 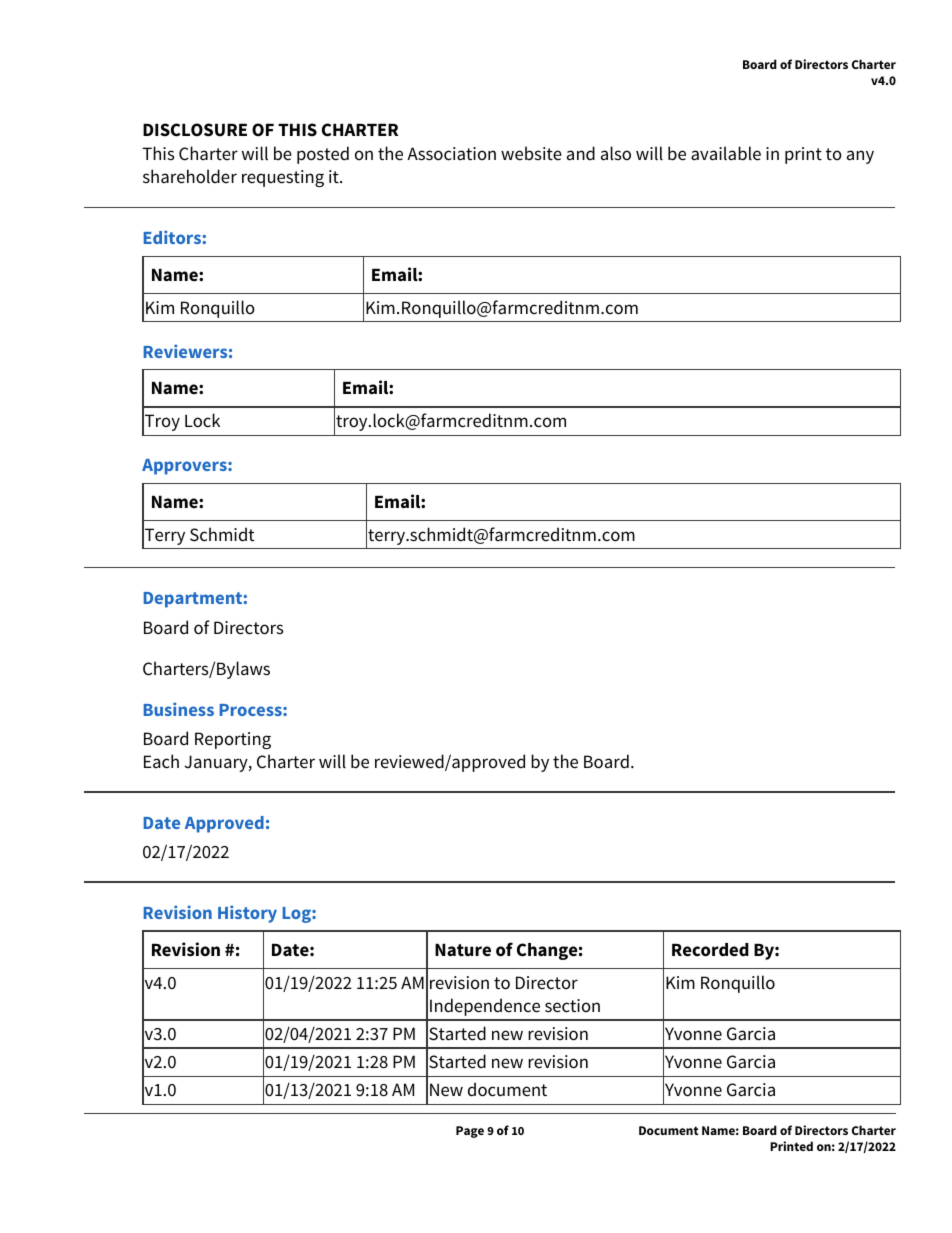 What do you see at coordinates (233, 740) in the screenshot?
I see `Reporting` at bounding box center [233, 740].
